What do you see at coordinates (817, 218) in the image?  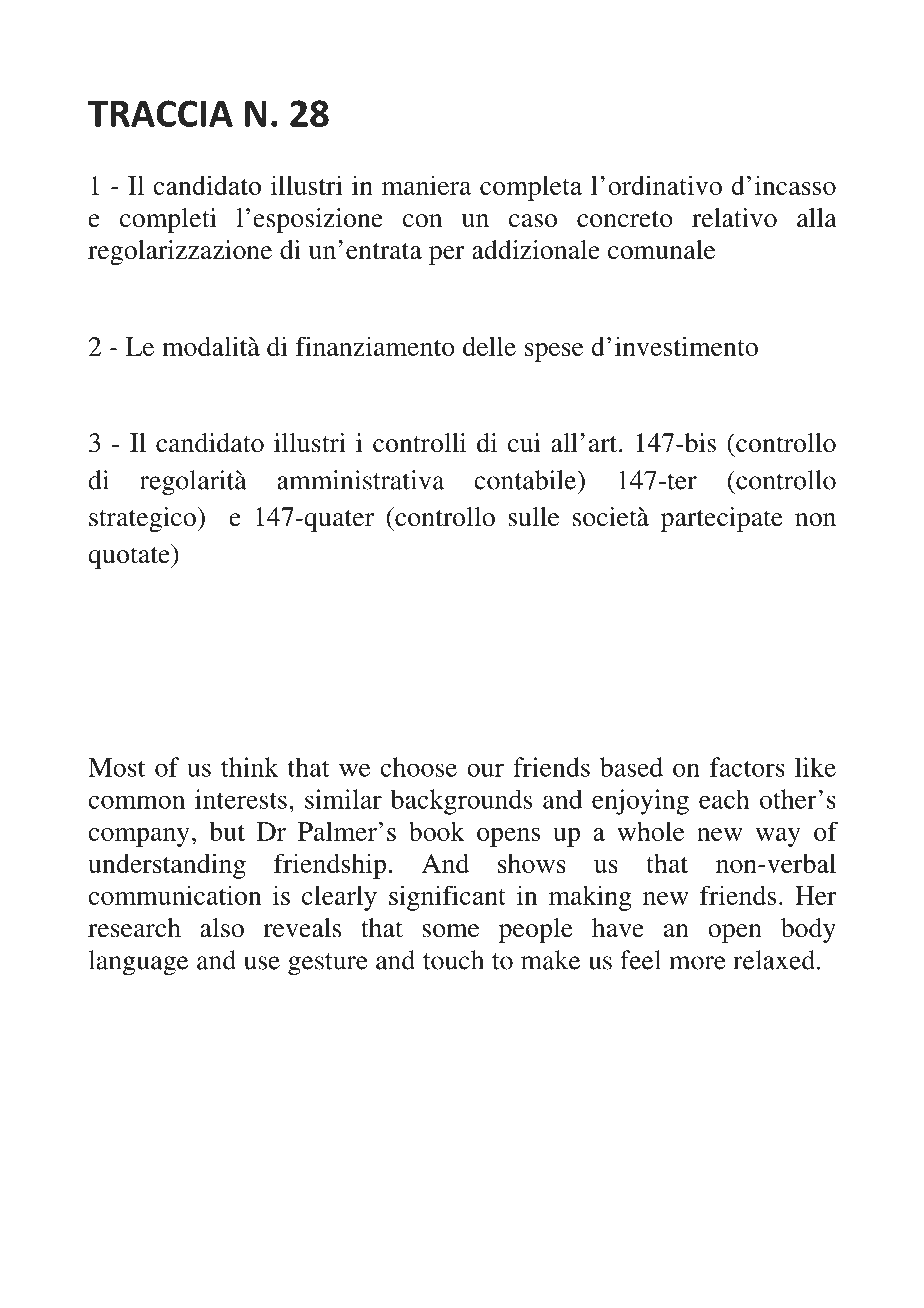 I see `alla` at bounding box center [817, 218].
